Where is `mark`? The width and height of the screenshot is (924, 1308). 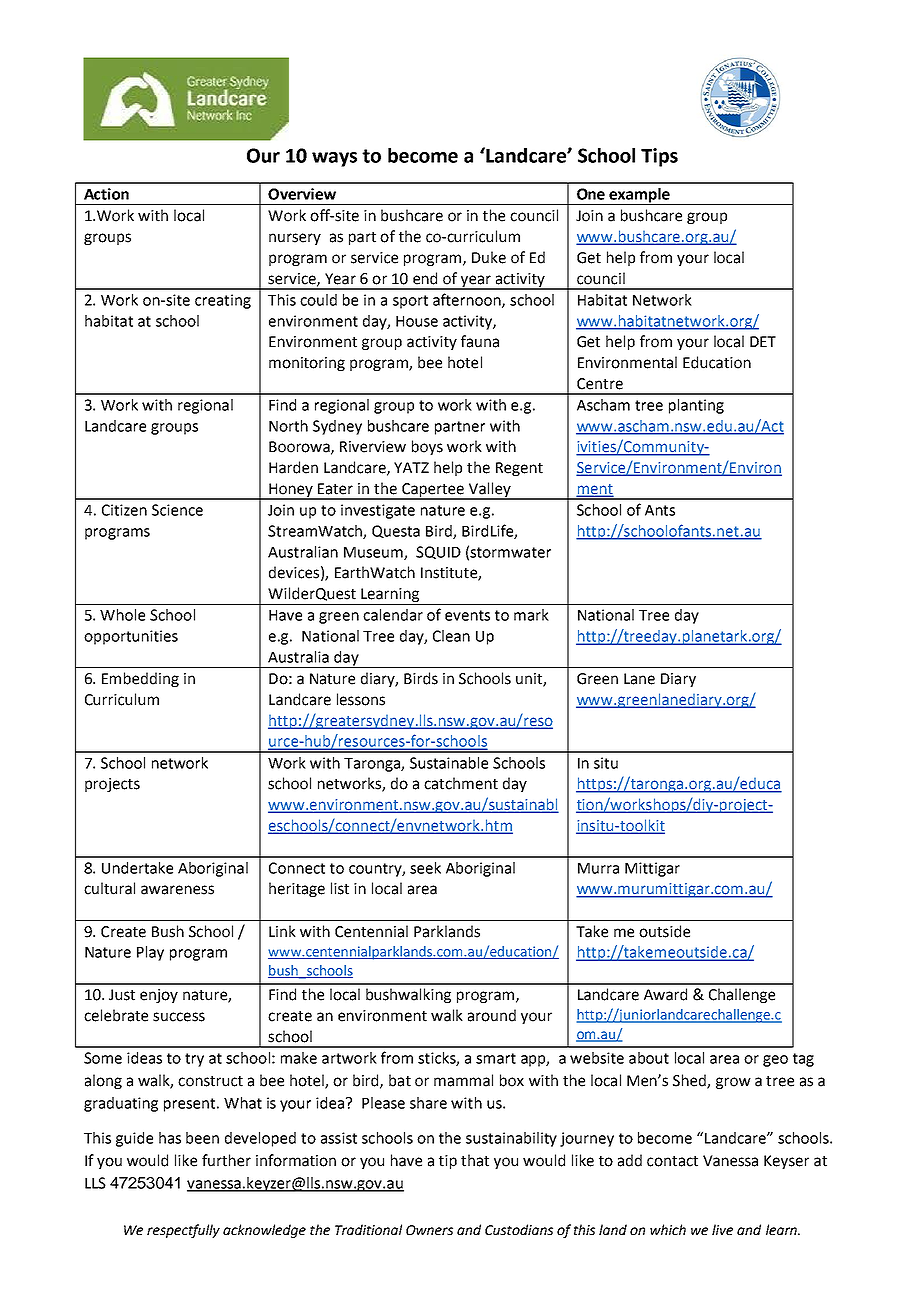
mark is located at coordinates (531, 615).
